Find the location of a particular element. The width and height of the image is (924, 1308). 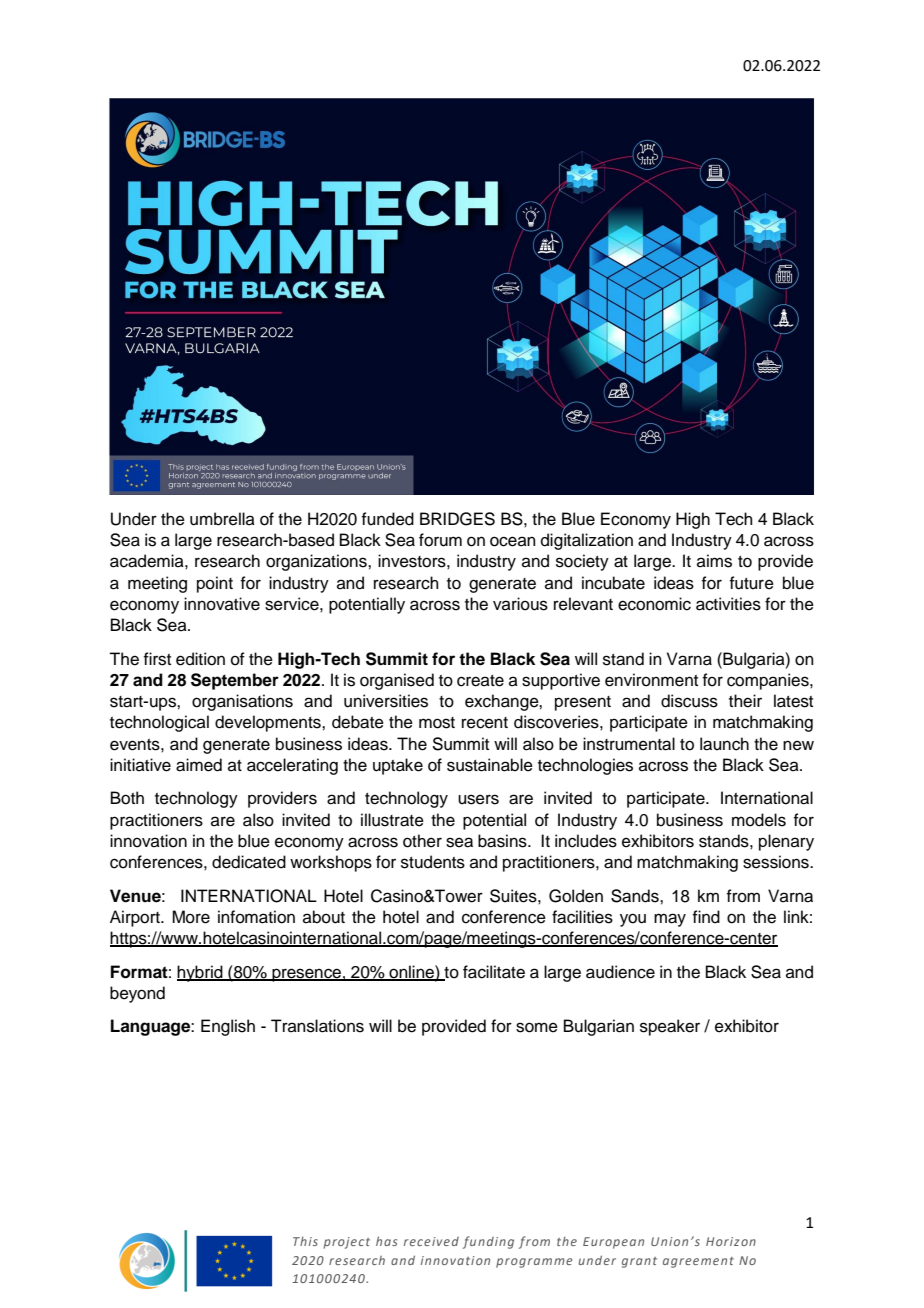

facilitate is located at coordinates (494, 972).
